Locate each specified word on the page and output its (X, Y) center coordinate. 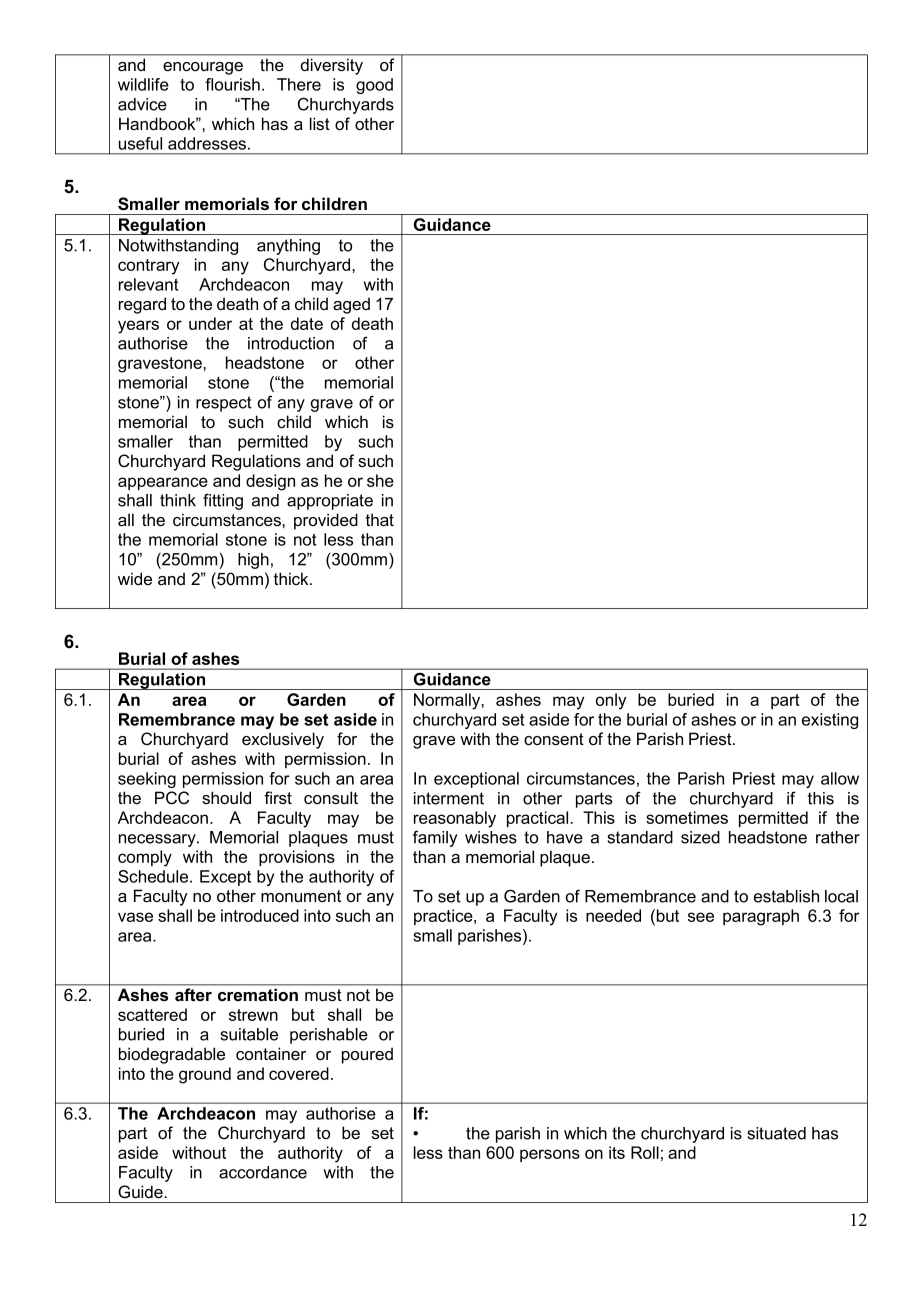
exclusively (283, 740)
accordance (263, 1172)
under (210, 323)
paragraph (761, 917)
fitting (223, 501)
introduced (260, 915)
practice (444, 917)
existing (830, 721)
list (320, 123)
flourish (232, 84)
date (307, 323)
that (380, 519)
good (374, 86)
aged (351, 305)
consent (554, 739)
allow (840, 778)
